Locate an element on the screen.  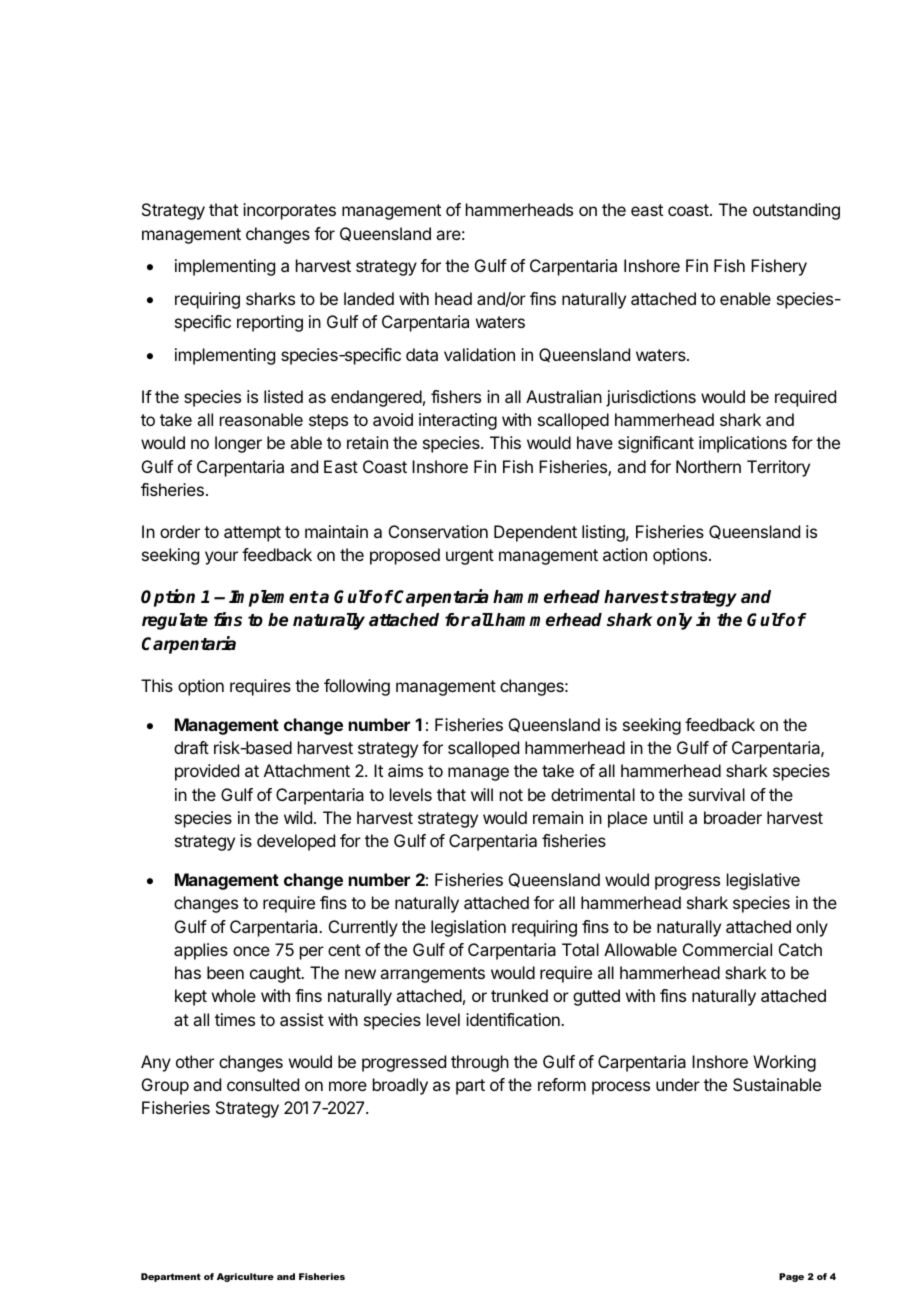
outstanding is located at coordinates (796, 211).
